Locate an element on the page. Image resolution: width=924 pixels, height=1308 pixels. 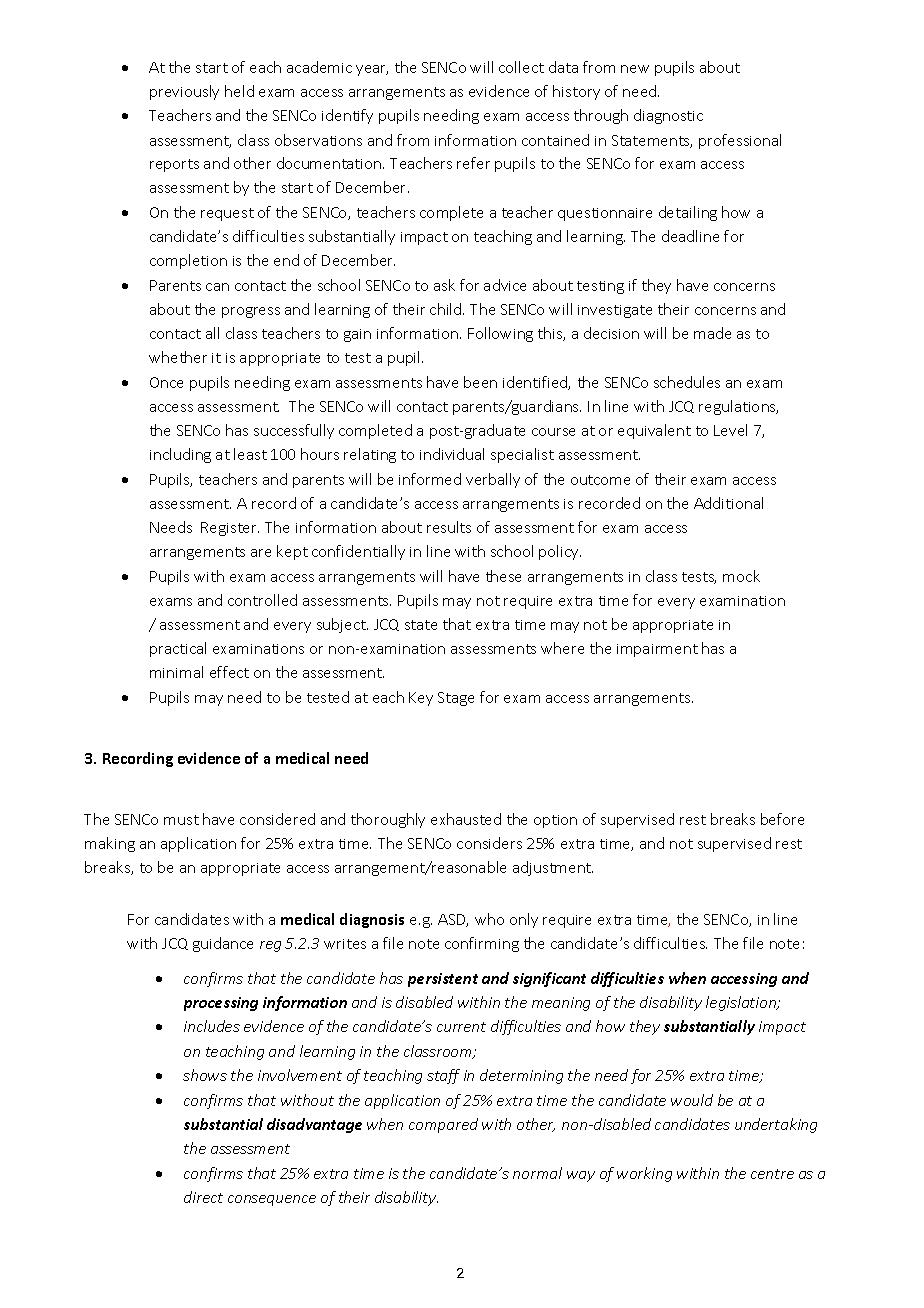
whether is located at coordinates (178, 357).
